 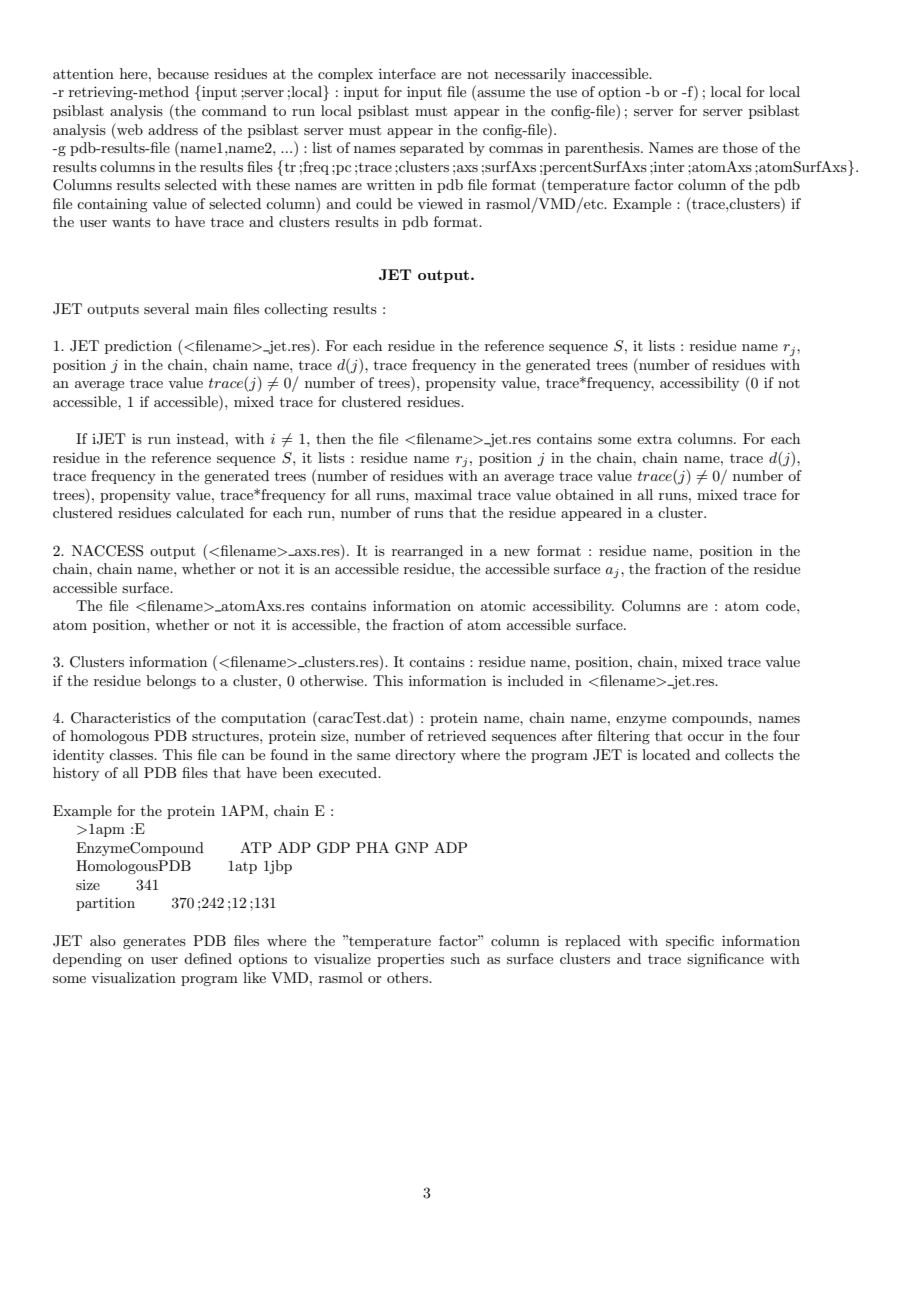 I want to click on calculated, so click(x=210, y=512).
